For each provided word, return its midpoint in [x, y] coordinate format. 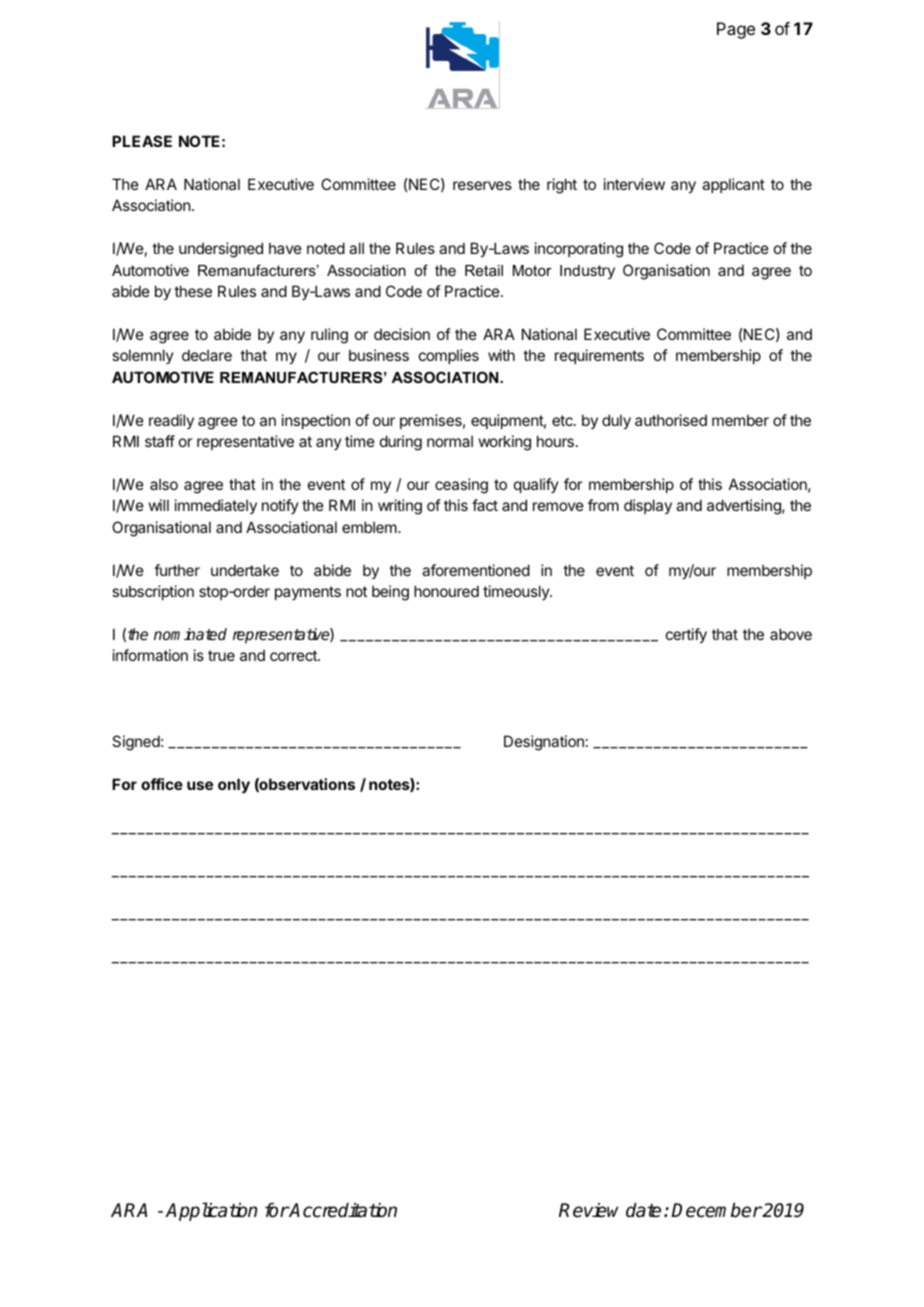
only [234, 785]
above [791, 634]
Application [211, 1211]
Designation [544, 743]
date [643, 1210]
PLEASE [142, 141]
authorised [671, 420]
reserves [482, 185]
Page [736, 30]
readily [171, 421]
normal [450, 441]
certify [686, 635]
